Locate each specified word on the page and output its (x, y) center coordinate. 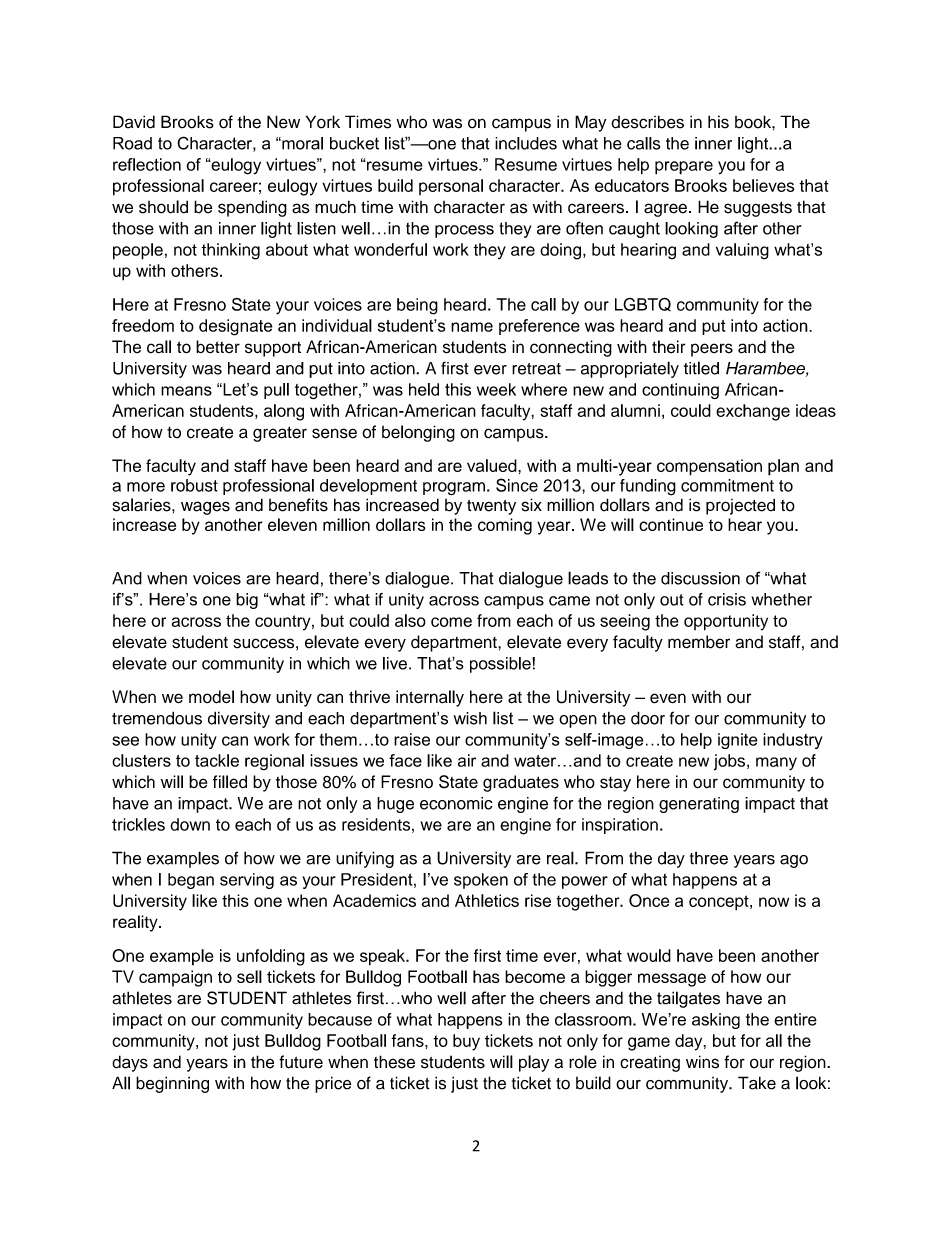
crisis (727, 599)
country (284, 623)
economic (456, 803)
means (186, 391)
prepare (684, 168)
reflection (147, 164)
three (709, 858)
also (410, 620)
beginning (172, 1084)
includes (526, 143)
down (190, 824)
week (496, 389)
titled (701, 368)
